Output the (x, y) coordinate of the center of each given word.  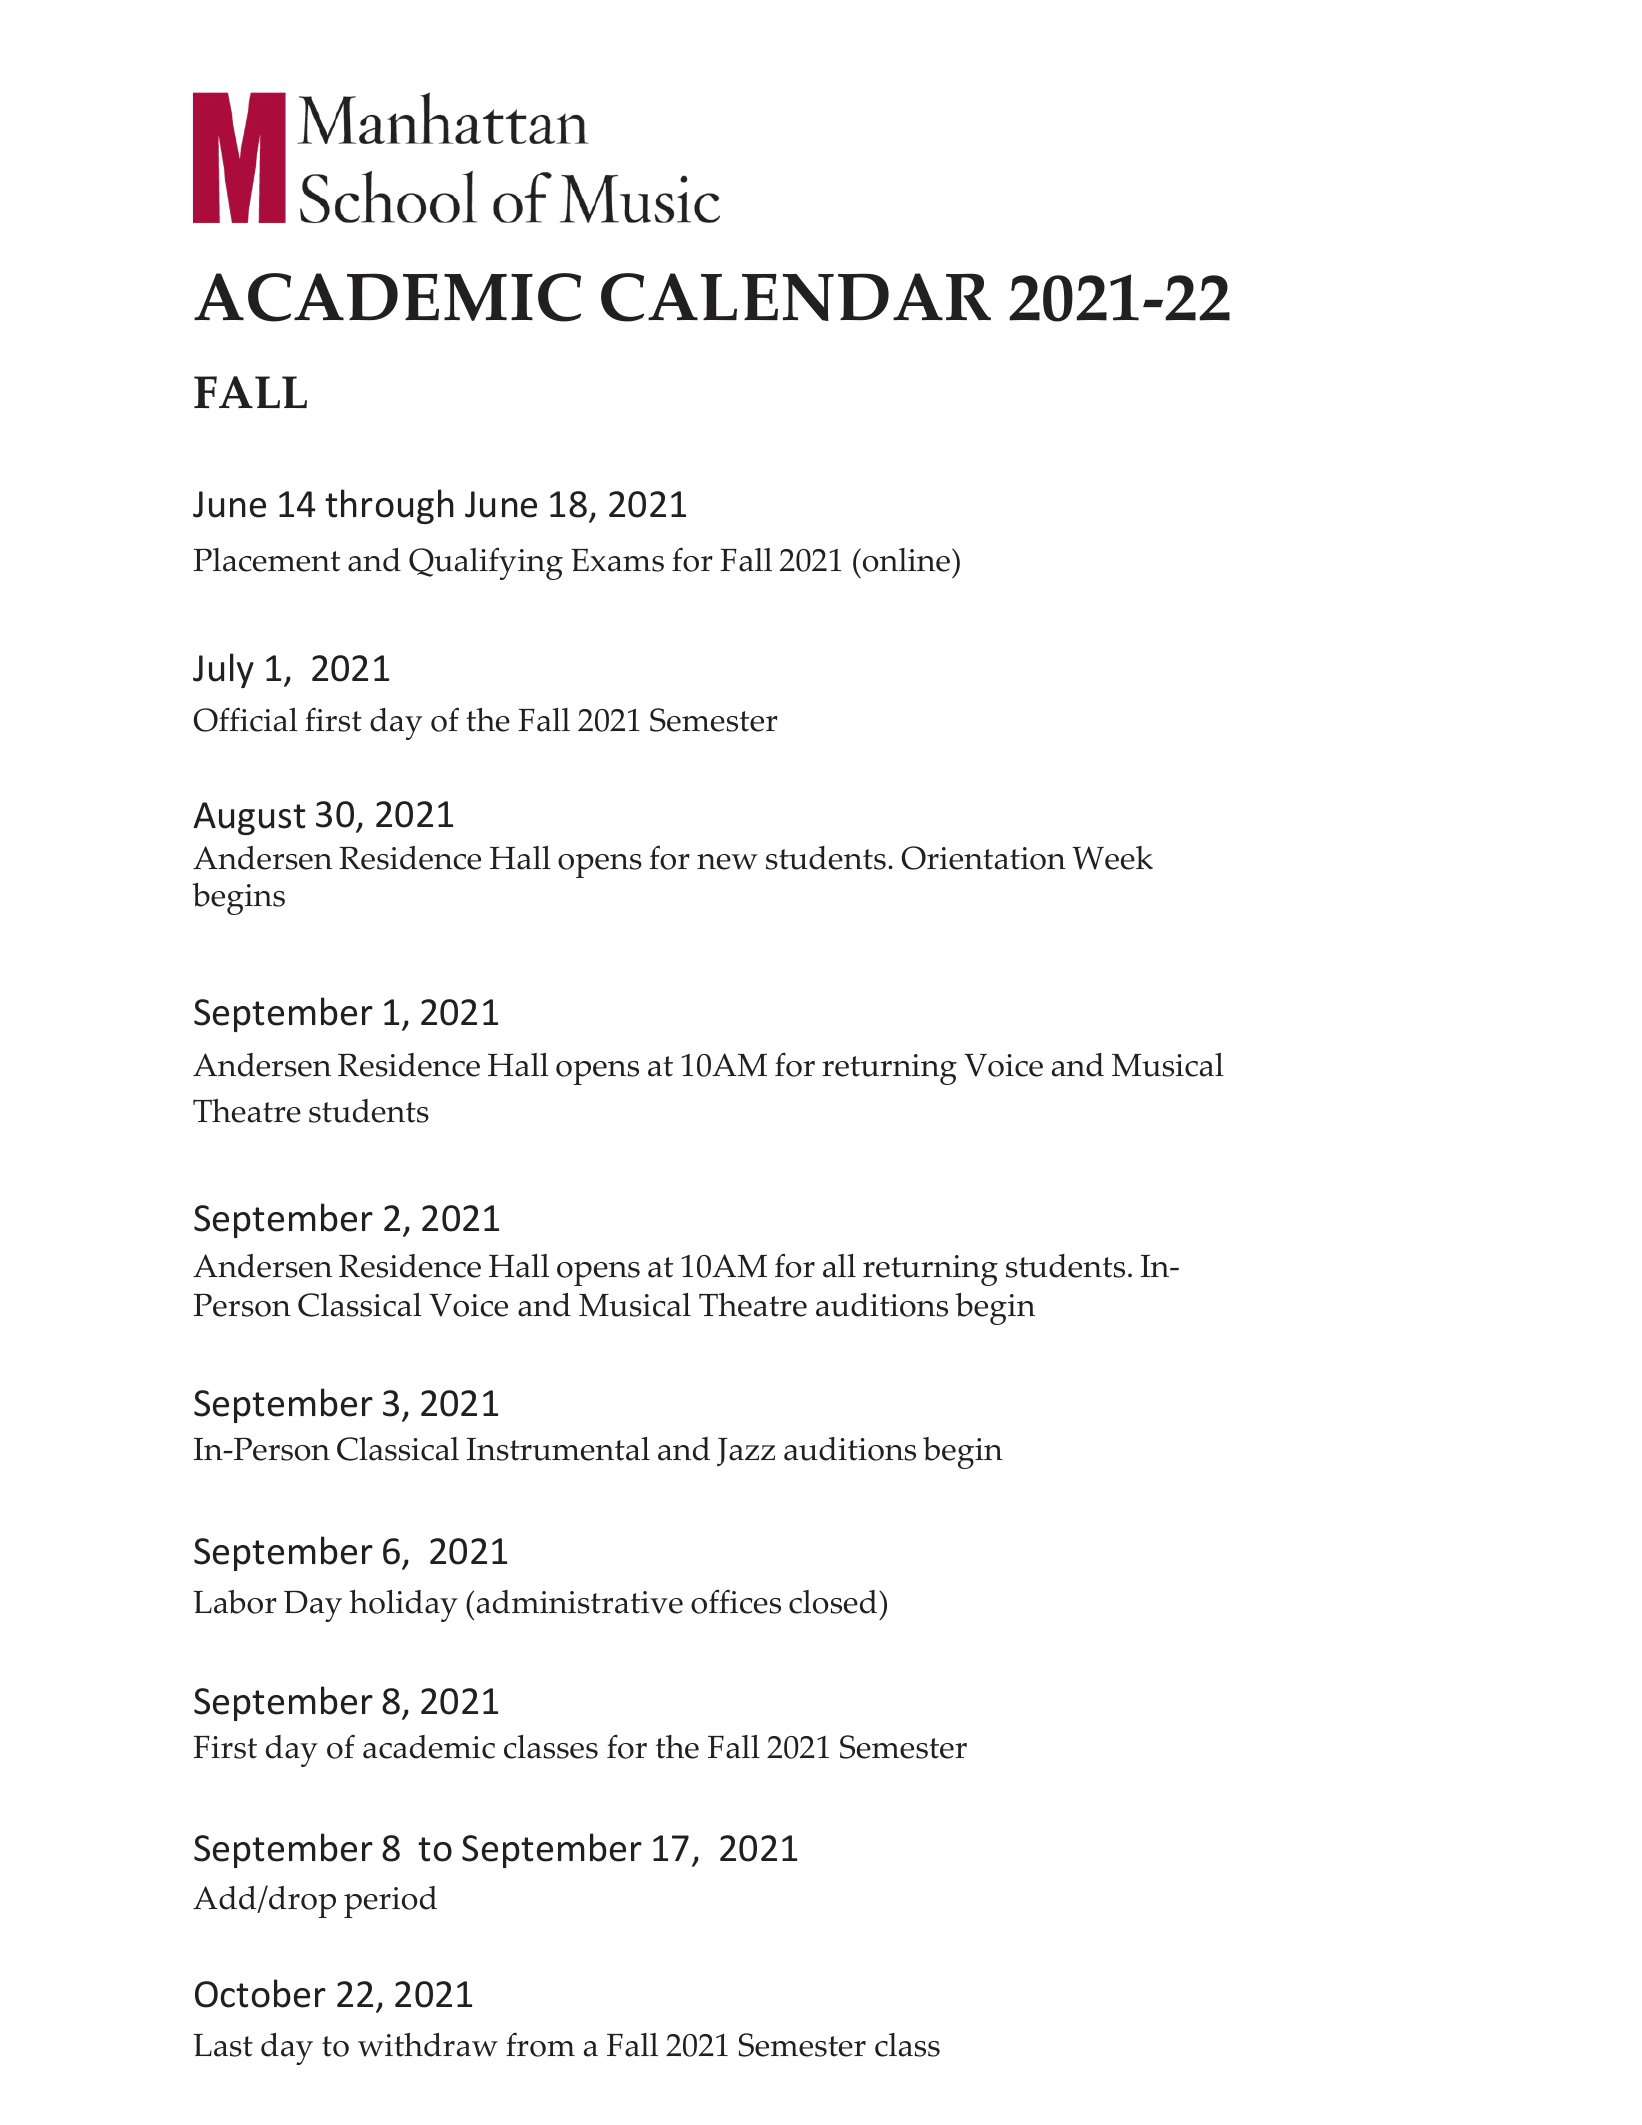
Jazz (746, 1452)
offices (736, 1601)
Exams (617, 560)
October (260, 1993)
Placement (267, 560)
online (905, 560)
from (540, 2044)
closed (834, 1602)
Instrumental (558, 1449)
